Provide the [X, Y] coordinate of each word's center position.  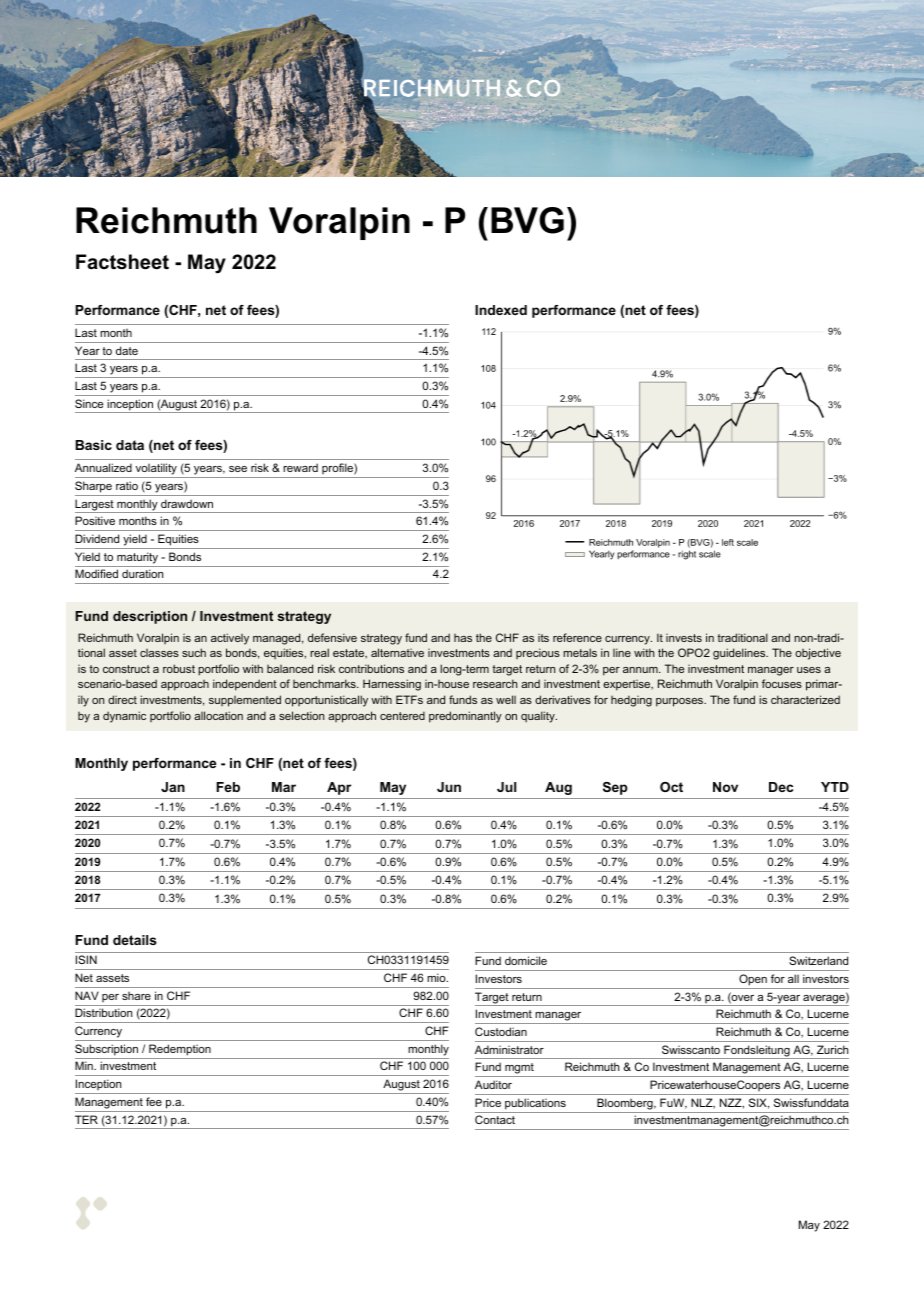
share [136, 996]
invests [684, 638]
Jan [173, 787]
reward [300, 467]
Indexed [501, 310]
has [463, 638]
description [150, 617]
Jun [449, 787]
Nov [725, 787]
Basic [93, 445]
